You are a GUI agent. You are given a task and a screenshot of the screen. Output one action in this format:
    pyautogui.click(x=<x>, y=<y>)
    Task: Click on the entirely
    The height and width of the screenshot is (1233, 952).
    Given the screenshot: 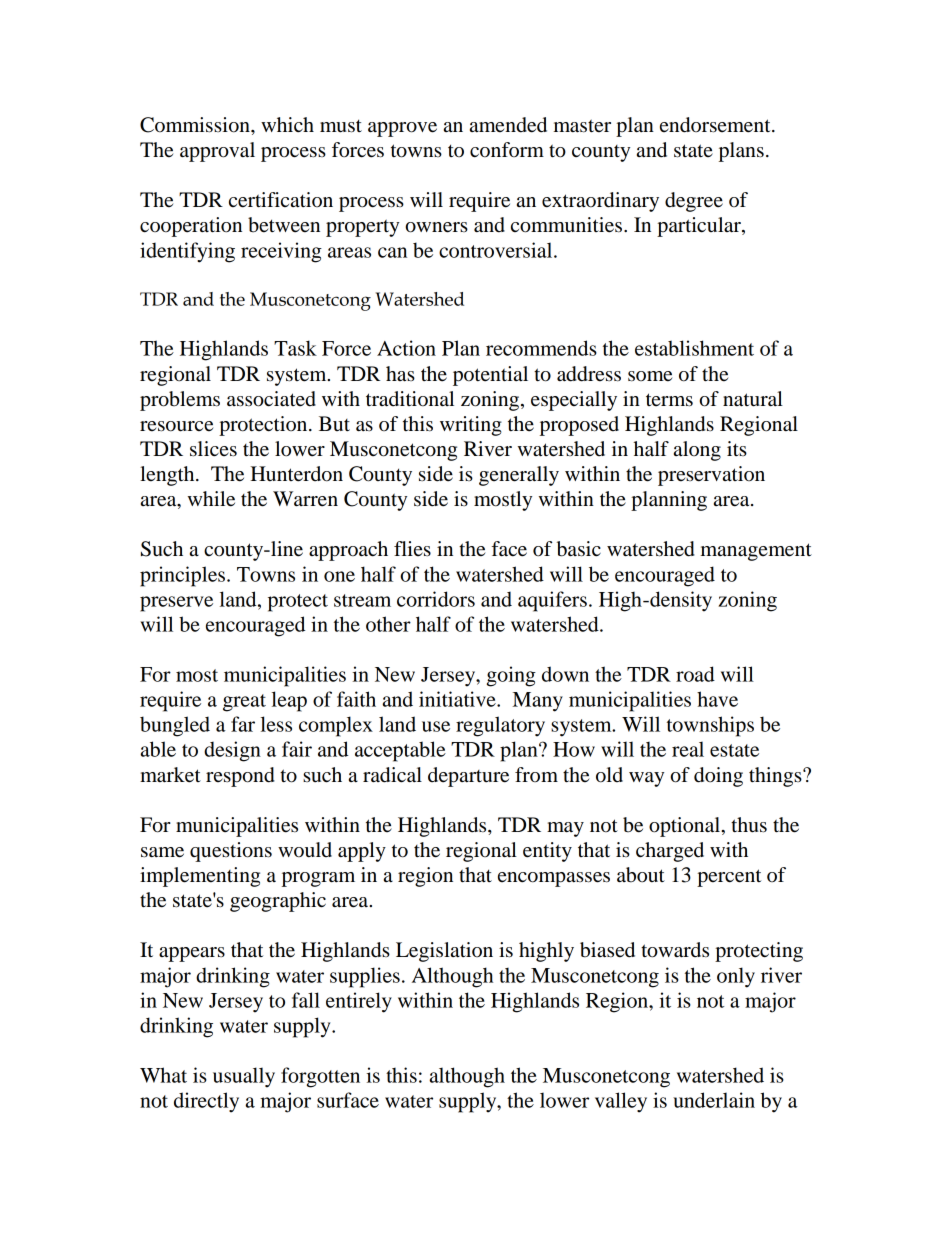 What is the action you would take?
    pyautogui.click(x=359, y=1002)
